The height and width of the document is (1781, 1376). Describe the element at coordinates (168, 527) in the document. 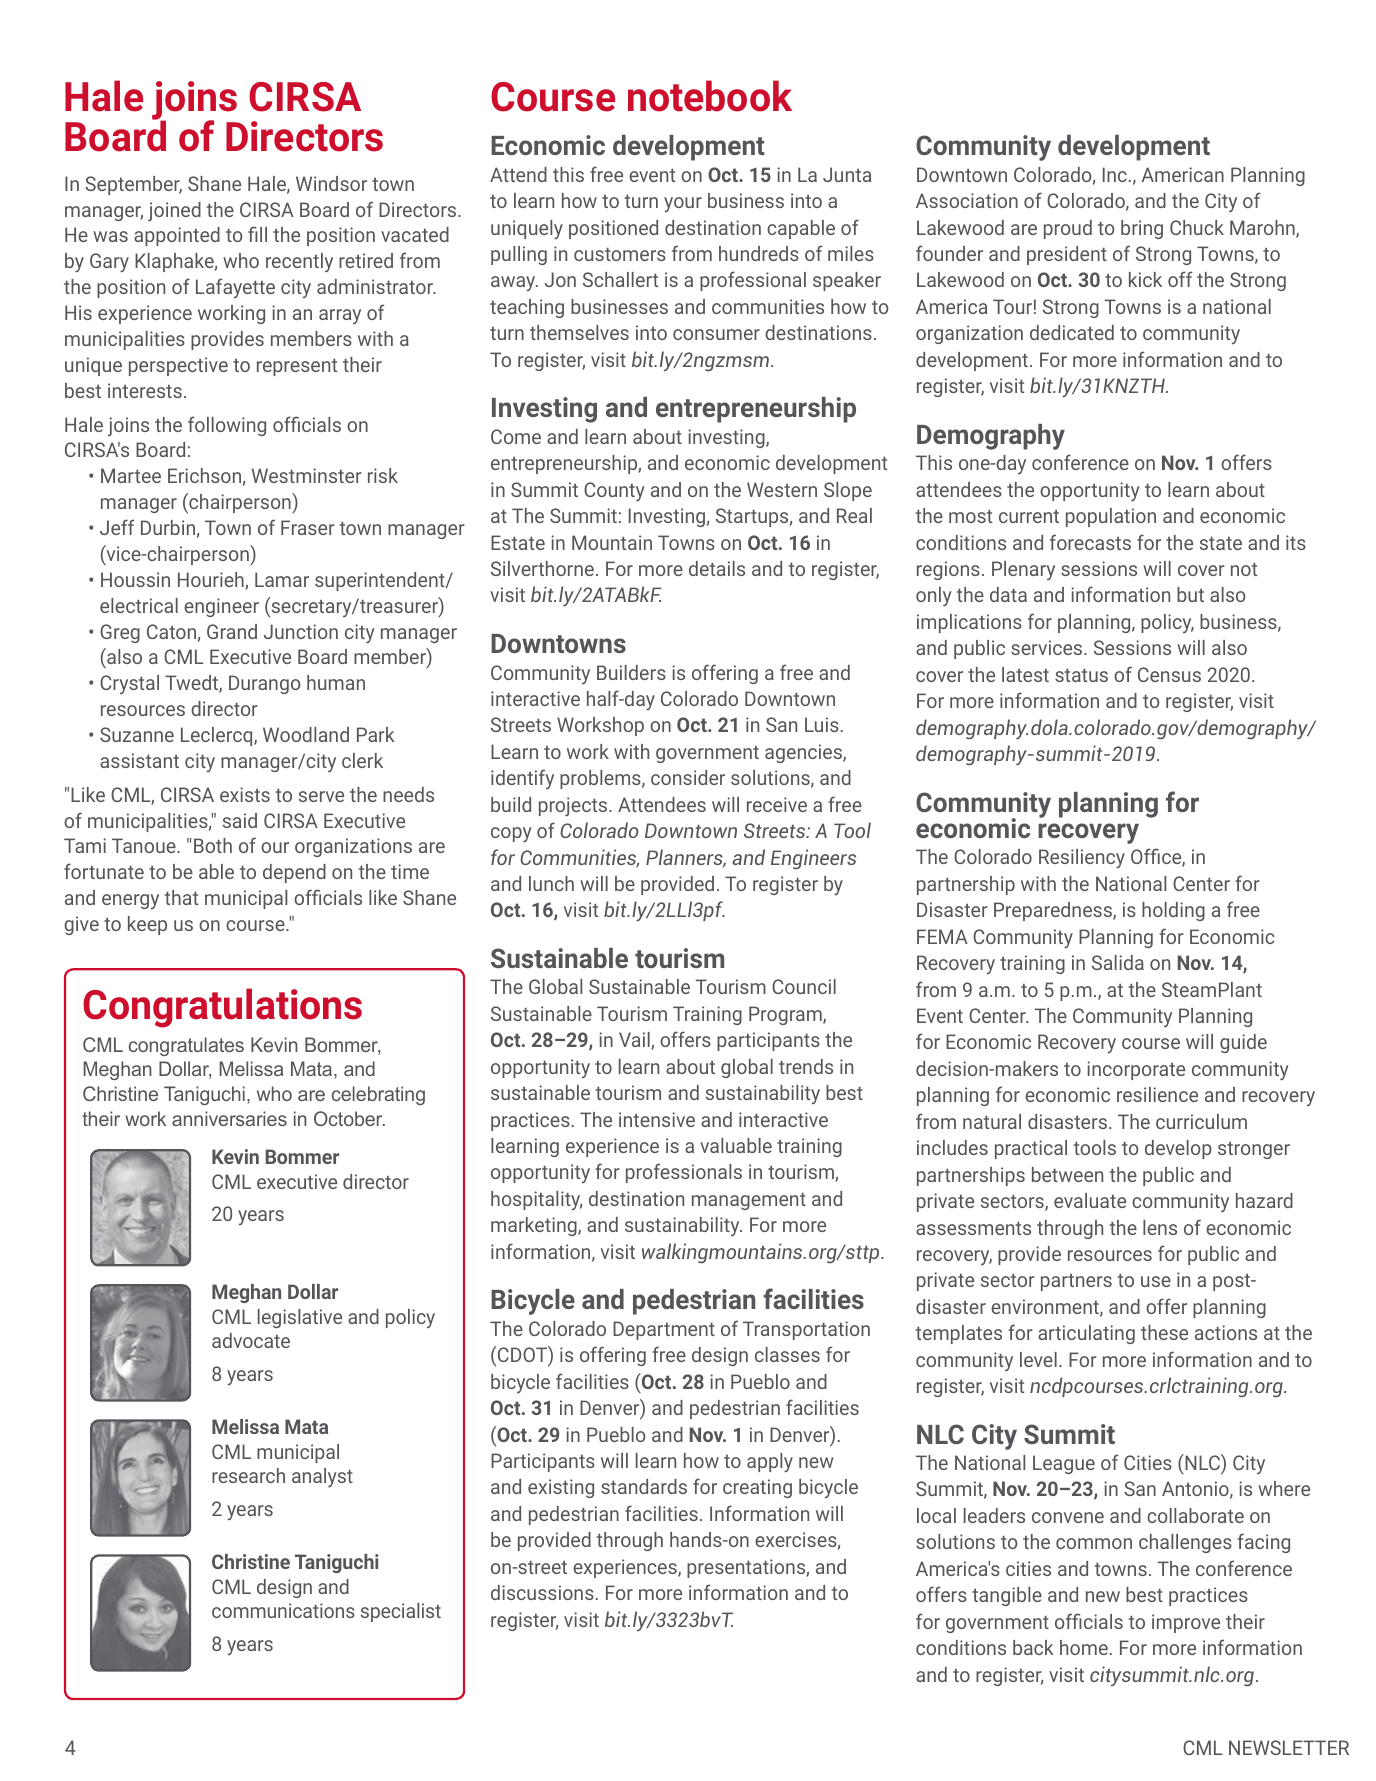

I see `Durbin` at that location.
